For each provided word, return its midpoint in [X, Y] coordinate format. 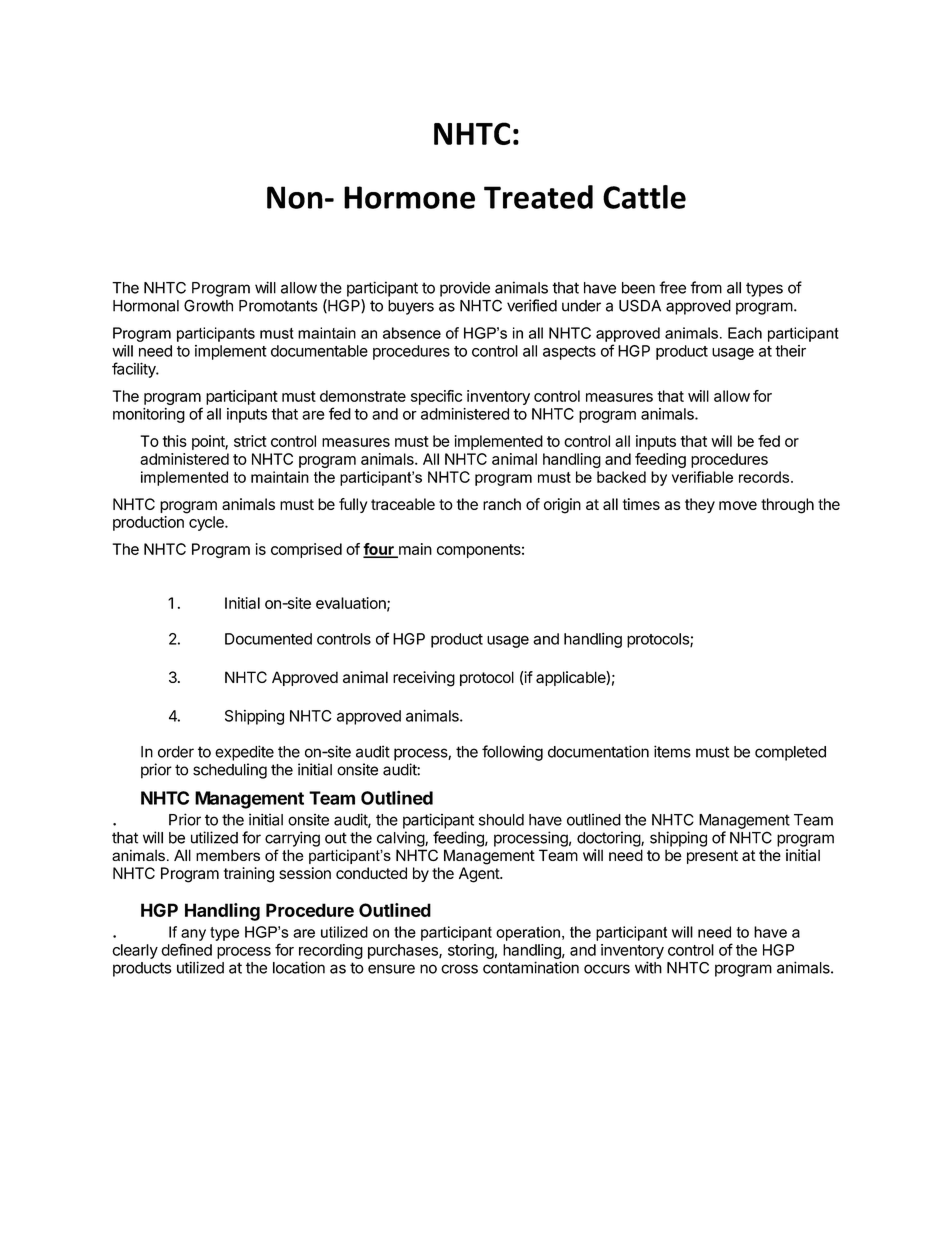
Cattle [644, 197]
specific [436, 397]
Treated [538, 197]
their [790, 351]
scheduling [230, 771]
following [512, 753]
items [672, 751]
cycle [207, 523]
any [193, 935]
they [700, 505]
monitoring [149, 415]
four [379, 550]
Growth [208, 305]
